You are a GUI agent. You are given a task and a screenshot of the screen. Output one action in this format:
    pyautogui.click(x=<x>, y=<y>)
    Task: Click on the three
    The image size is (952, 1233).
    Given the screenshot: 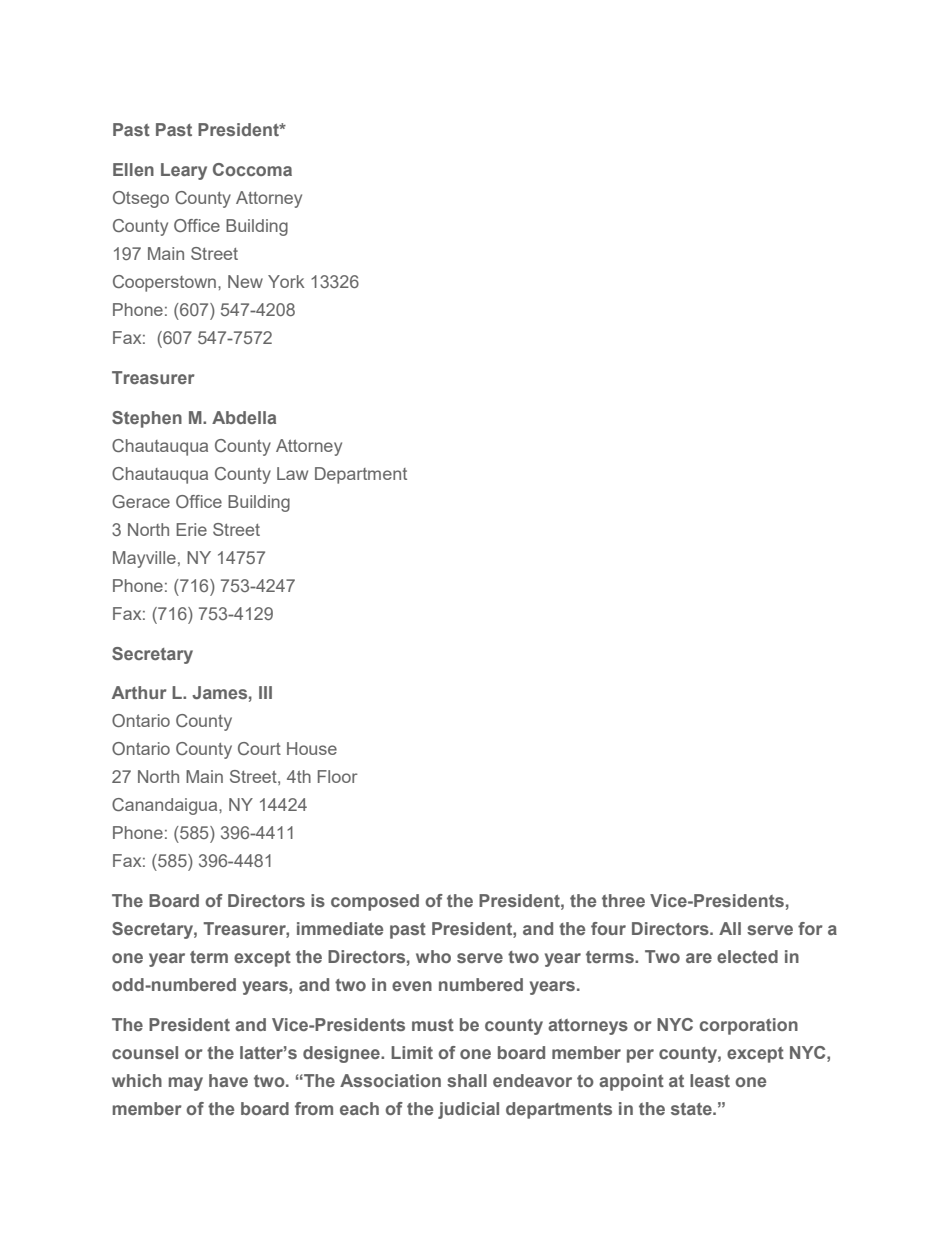 What is the action you would take?
    pyautogui.click(x=623, y=900)
